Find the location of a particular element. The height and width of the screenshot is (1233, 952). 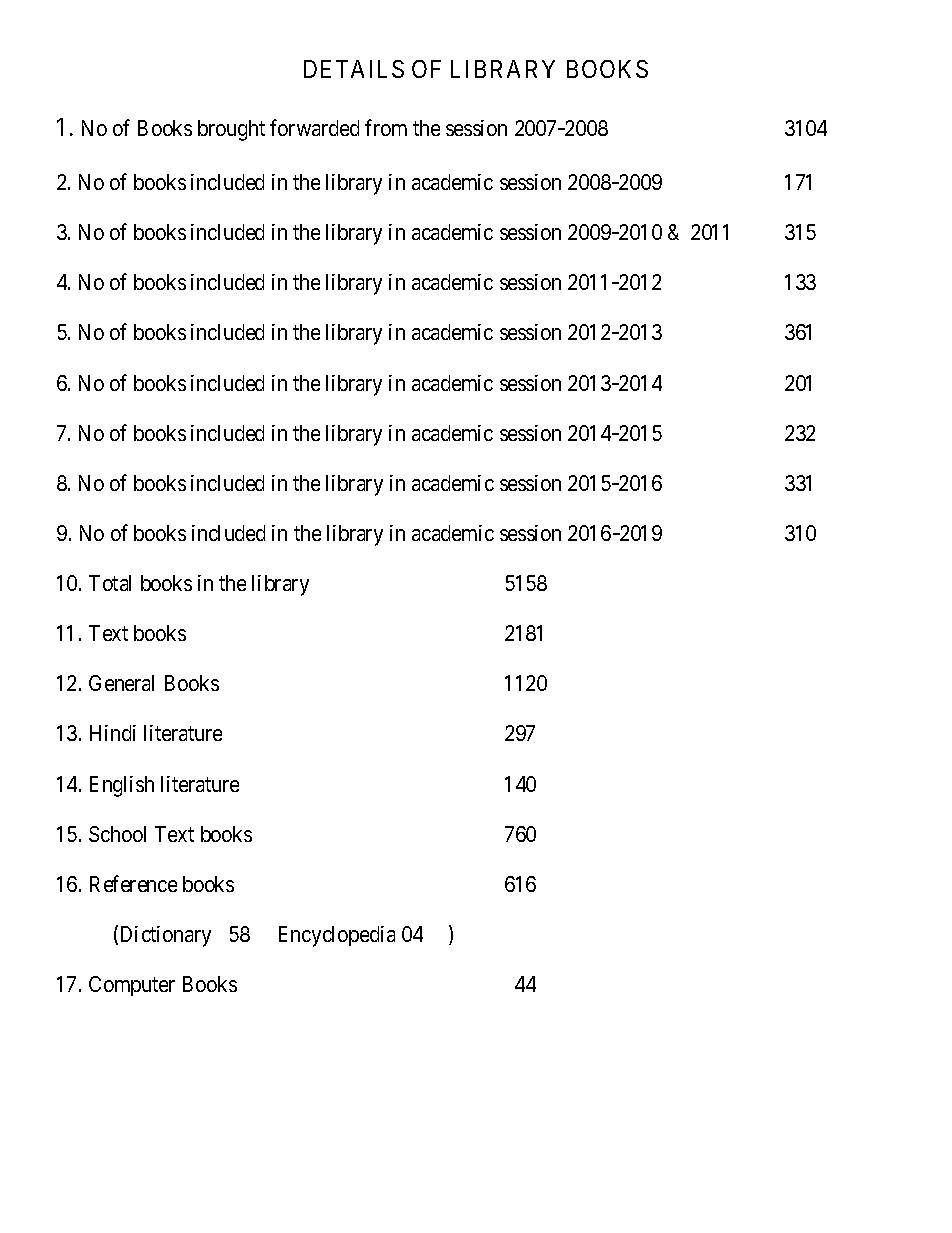

brought is located at coordinates (231, 130).
